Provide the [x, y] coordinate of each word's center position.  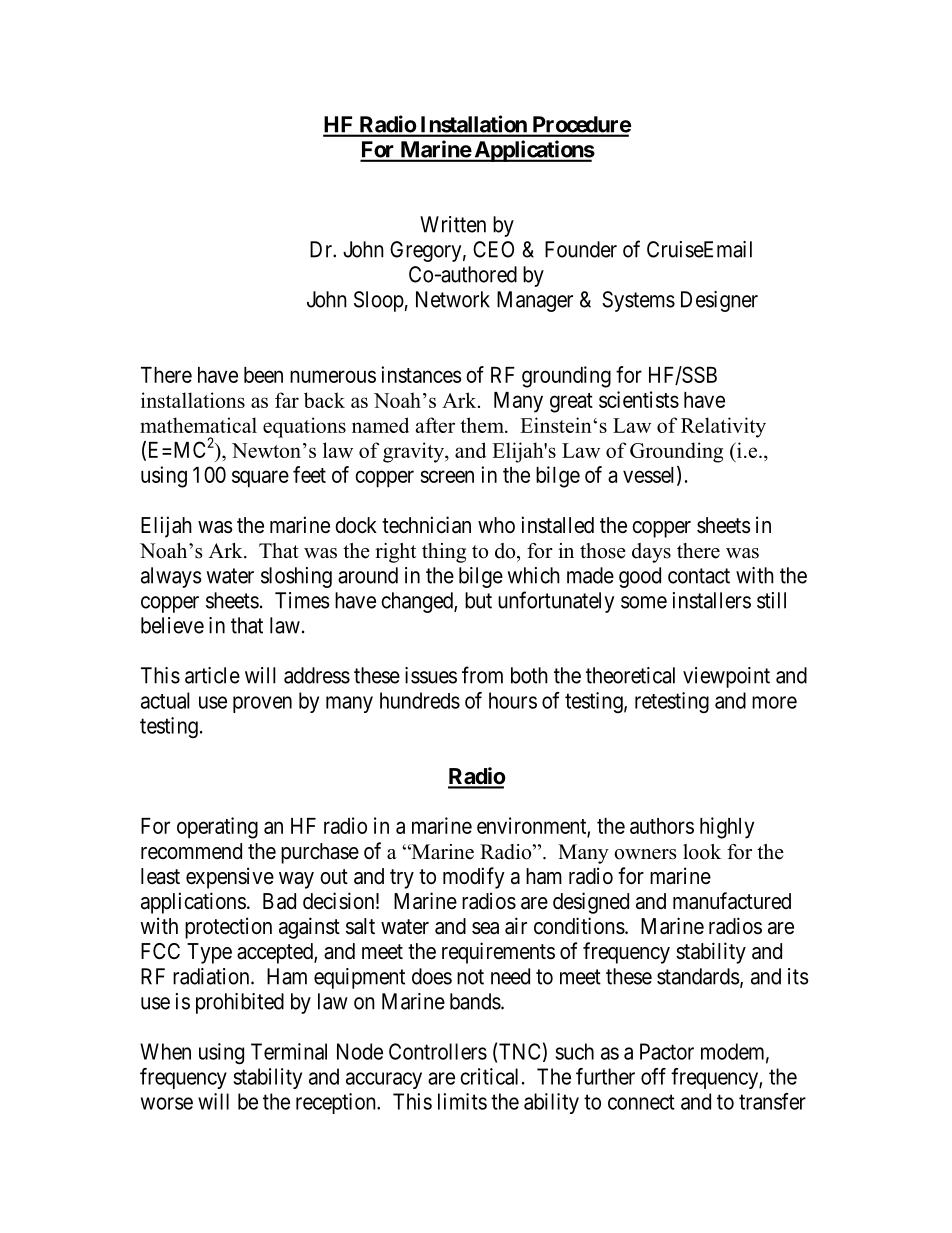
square [260, 479]
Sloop [379, 301]
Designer [719, 301]
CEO [493, 249]
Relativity [723, 427]
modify [474, 878]
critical [489, 1076]
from [482, 675]
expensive [230, 878]
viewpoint [726, 677]
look [702, 852]
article [212, 675]
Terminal [289, 1051]
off [653, 1076]
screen [447, 476]
